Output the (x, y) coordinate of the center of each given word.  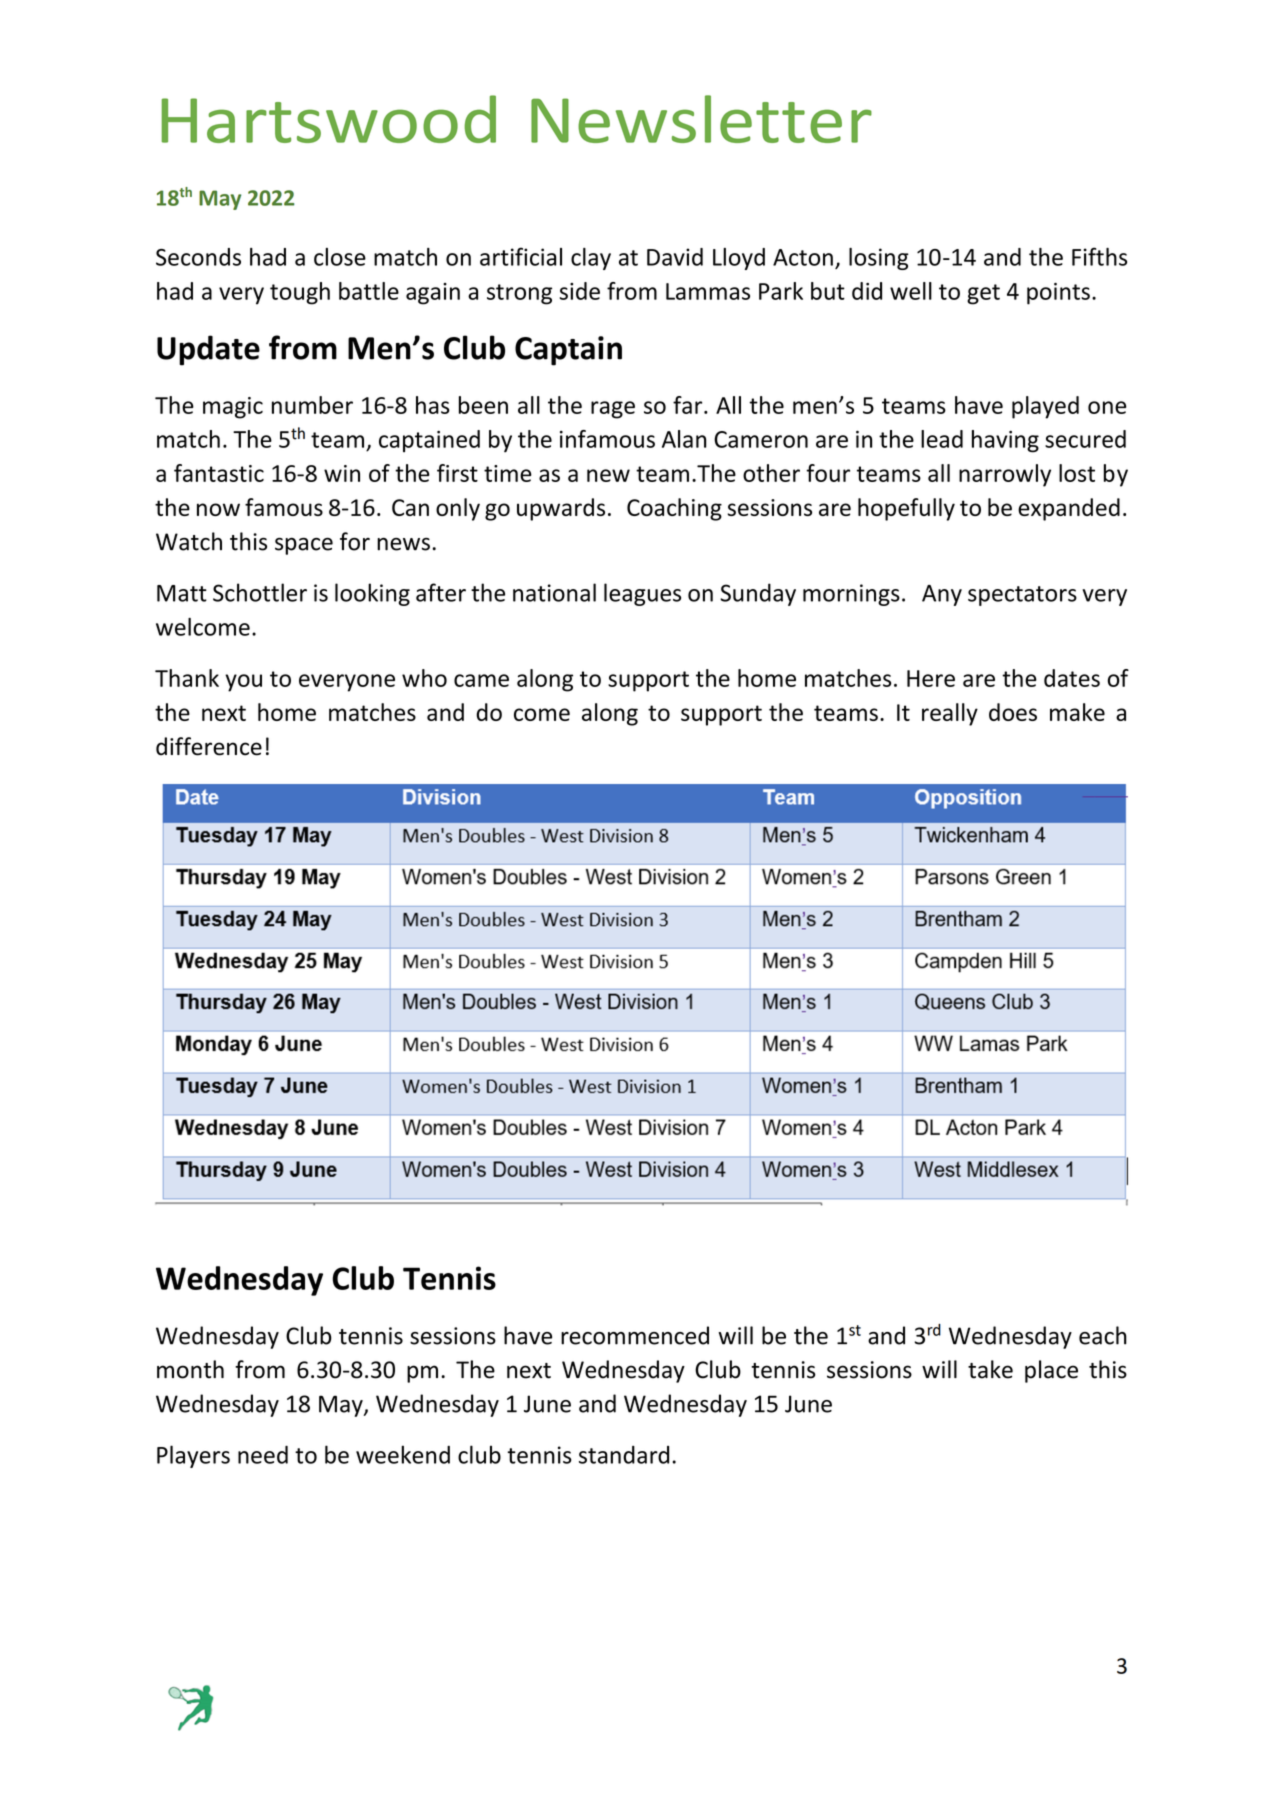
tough (300, 293)
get (983, 294)
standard (624, 1455)
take (990, 1369)
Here (931, 678)
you (243, 683)
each (1103, 1335)
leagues (642, 594)
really (950, 714)
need (263, 1455)
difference (209, 746)
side (580, 291)
